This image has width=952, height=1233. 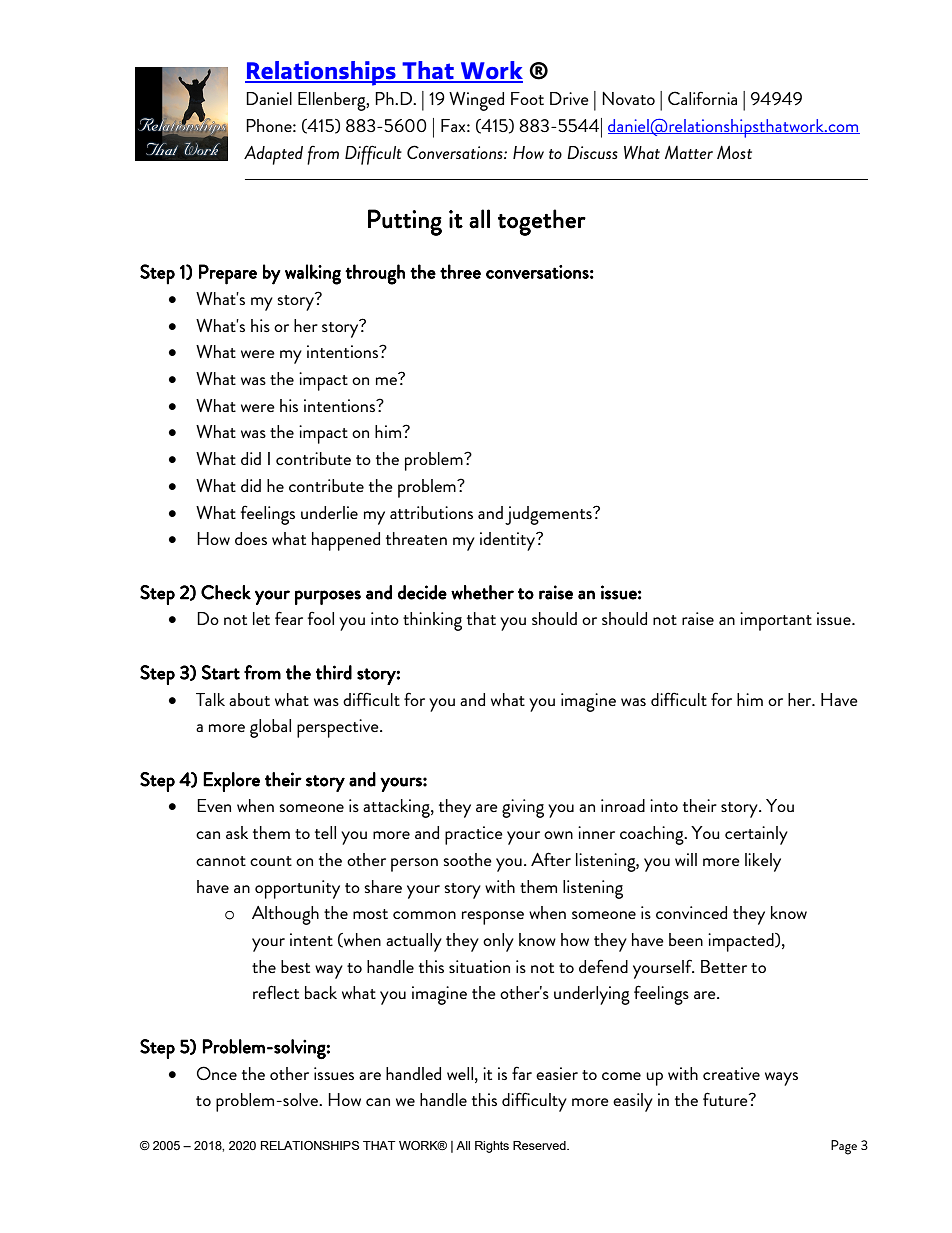 What do you see at coordinates (702, 98) in the image?
I see `California` at bounding box center [702, 98].
